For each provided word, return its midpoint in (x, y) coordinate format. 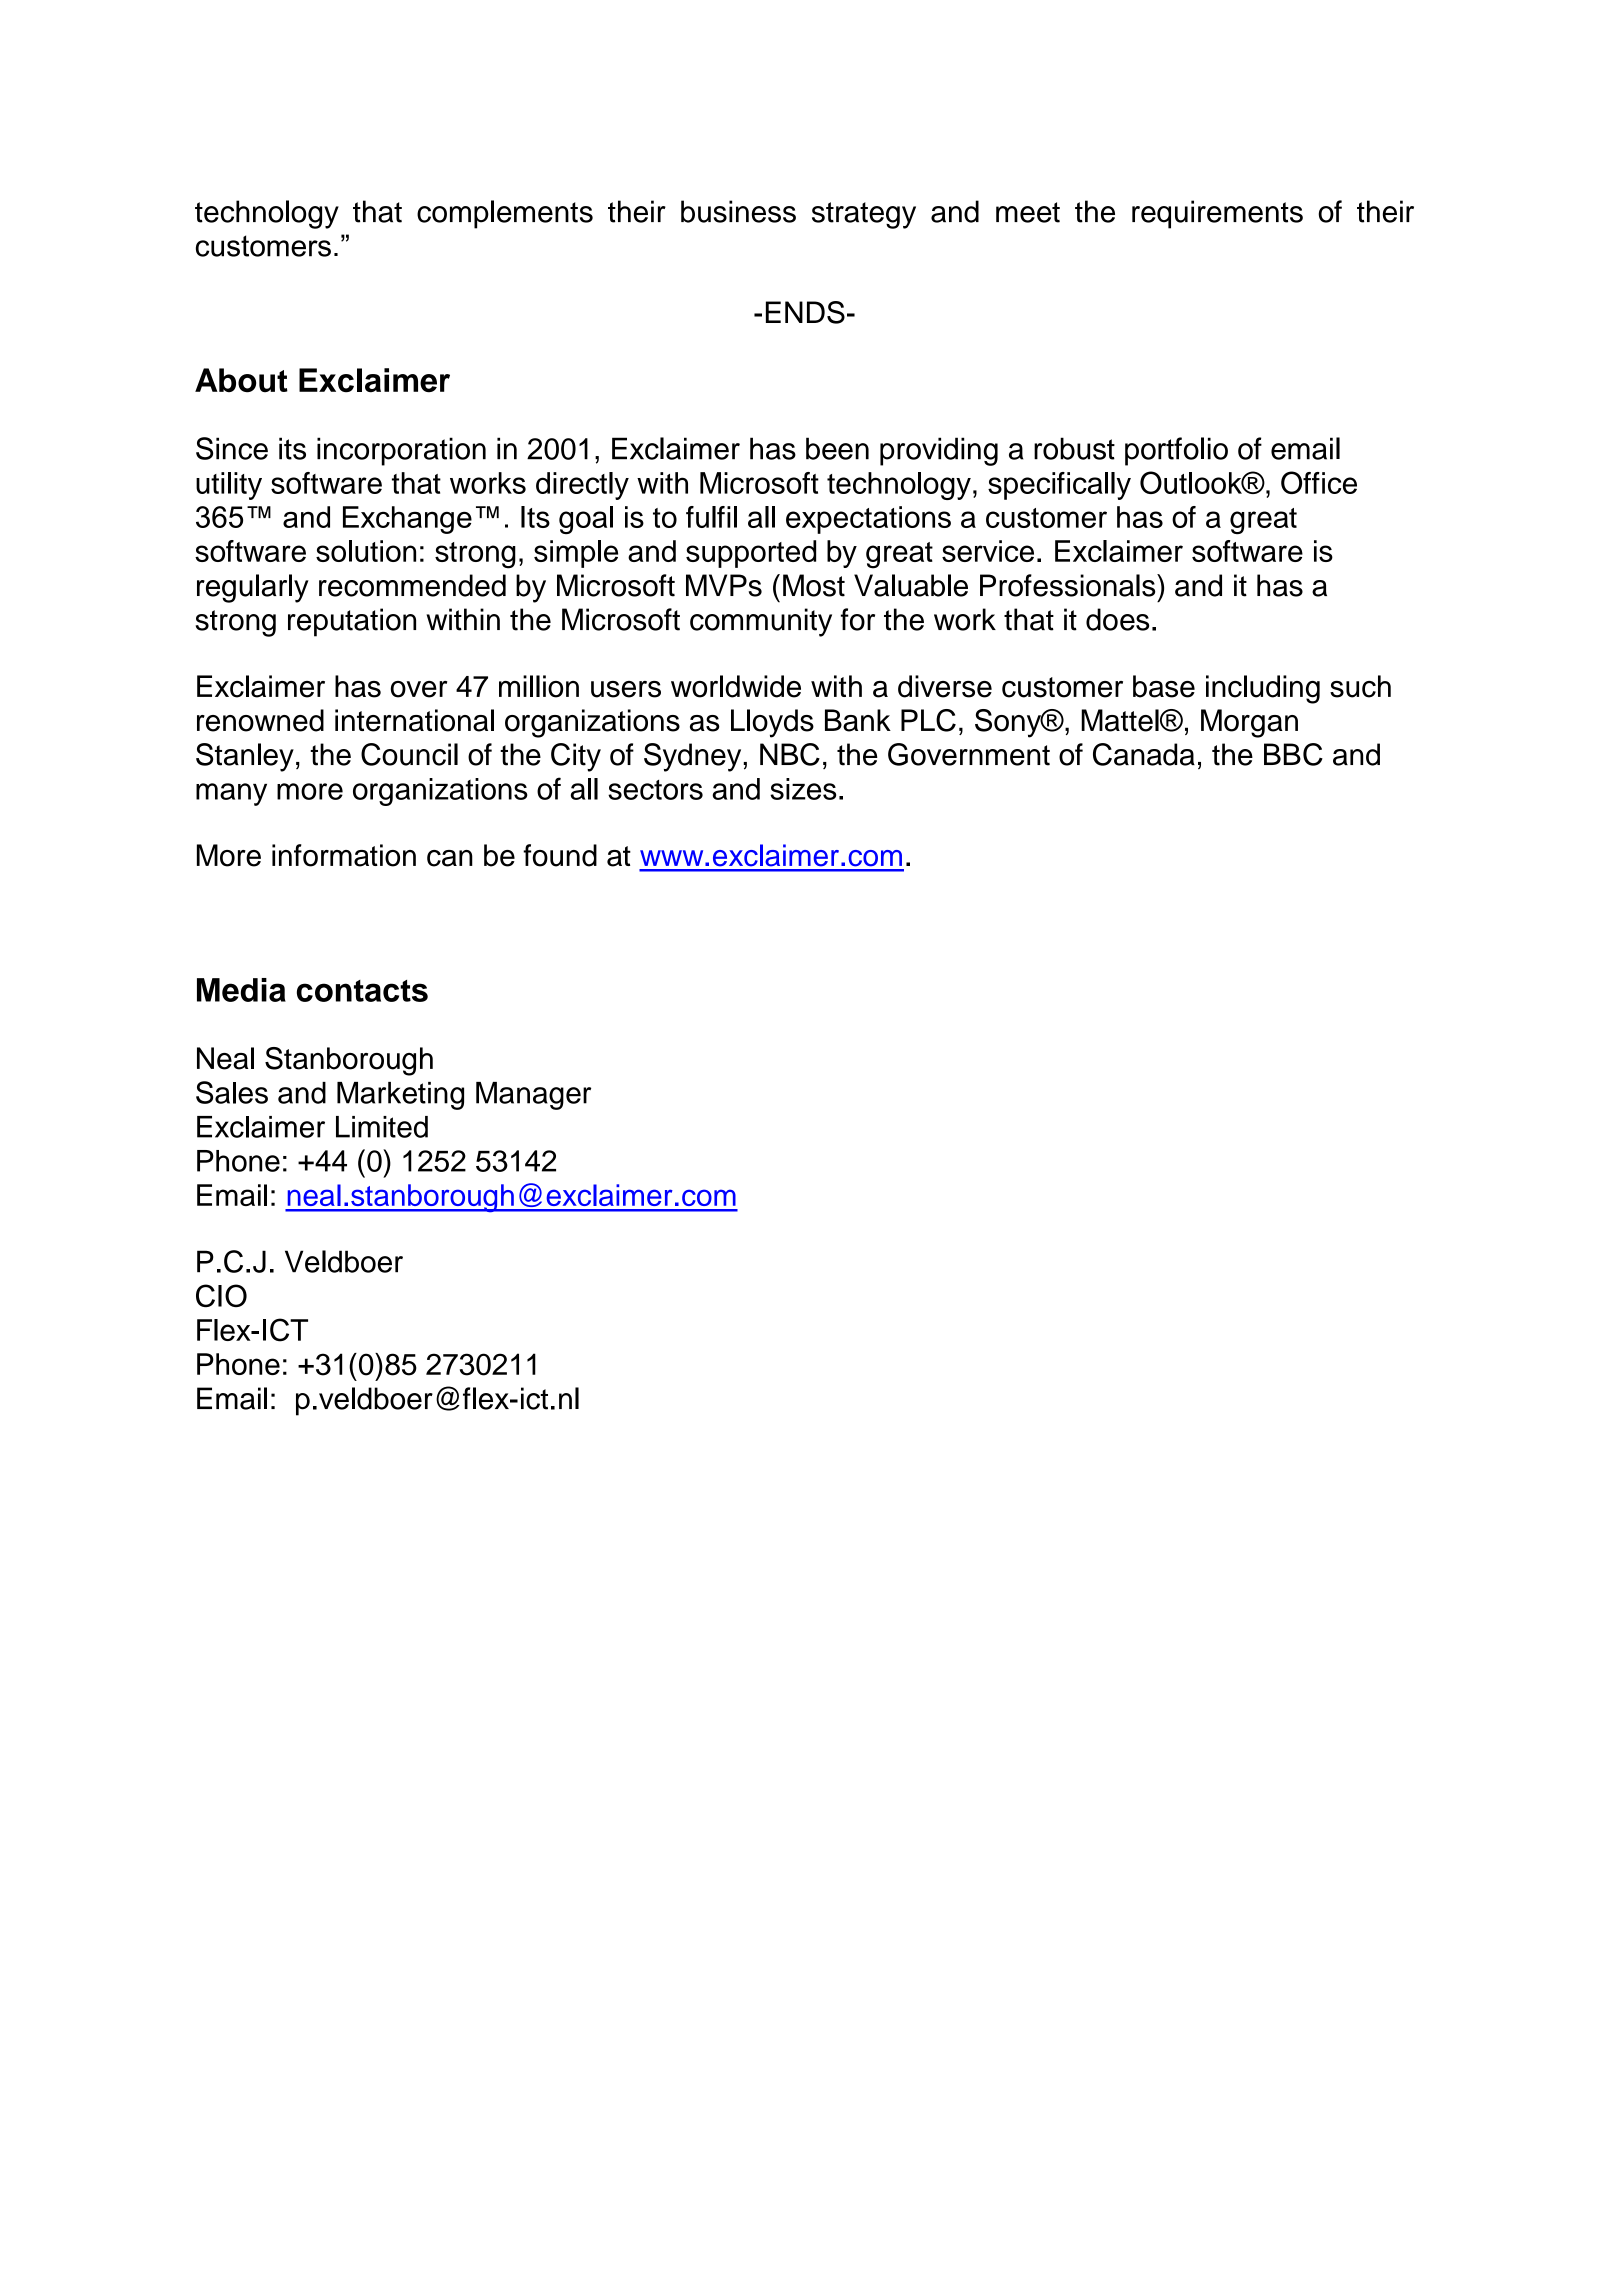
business (738, 211)
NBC (790, 754)
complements (505, 214)
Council (409, 754)
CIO (221, 1295)
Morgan (1249, 723)
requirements (1217, 214)
